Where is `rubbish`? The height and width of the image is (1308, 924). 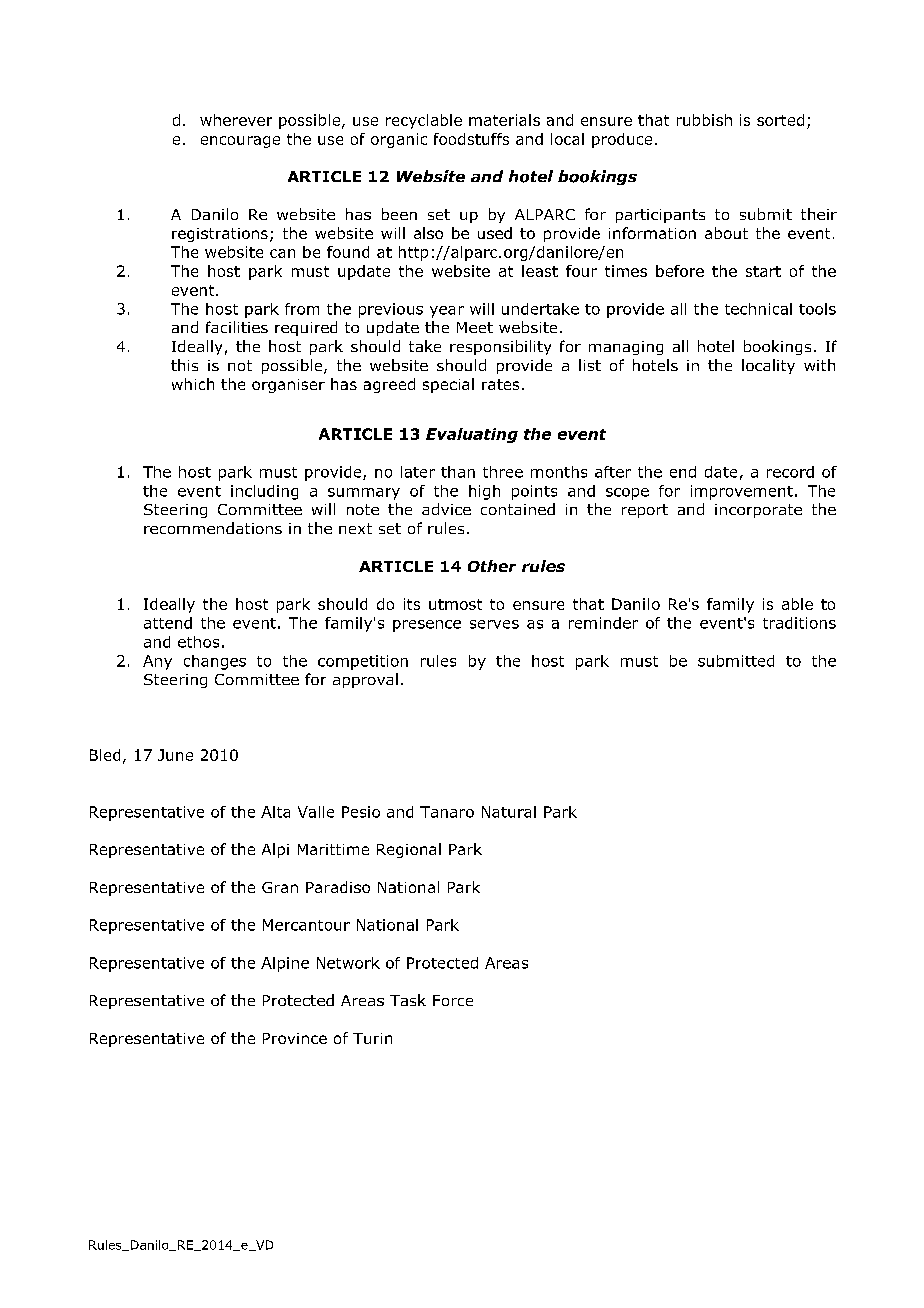
rubbish is located at coordinates (704, 120).
